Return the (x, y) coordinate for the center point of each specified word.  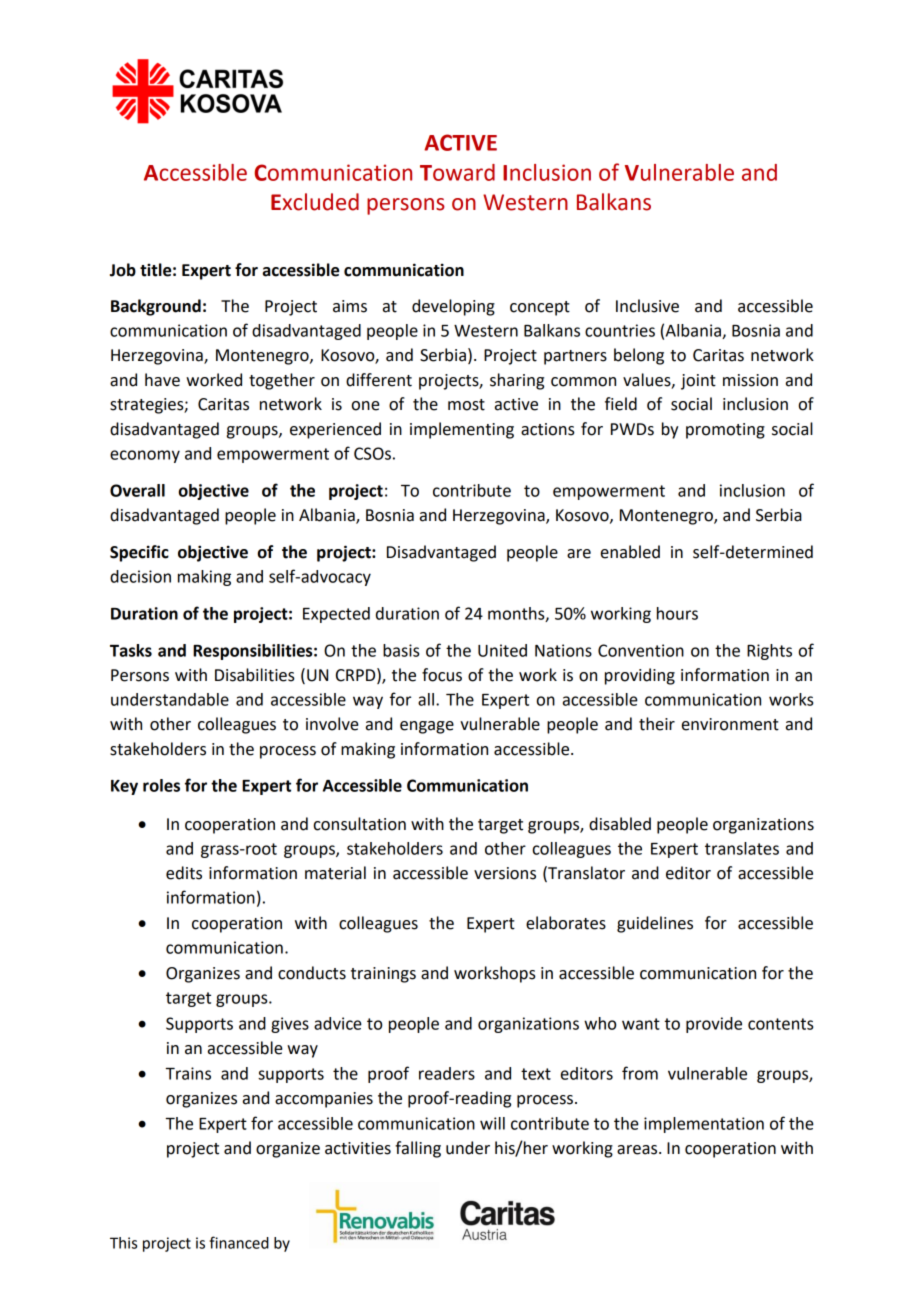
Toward (457, 172)
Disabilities (255, 675)
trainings (383, 975)
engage (427, 727)
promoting (725, 431)
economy (145, 456)
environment (730, 724)
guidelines (655, 924)
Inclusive (647, 306)
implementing (462, 430)
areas (638, 1150)
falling (418, 1149)
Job (123, 270)
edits (184, 873)
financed (239, 1242)
